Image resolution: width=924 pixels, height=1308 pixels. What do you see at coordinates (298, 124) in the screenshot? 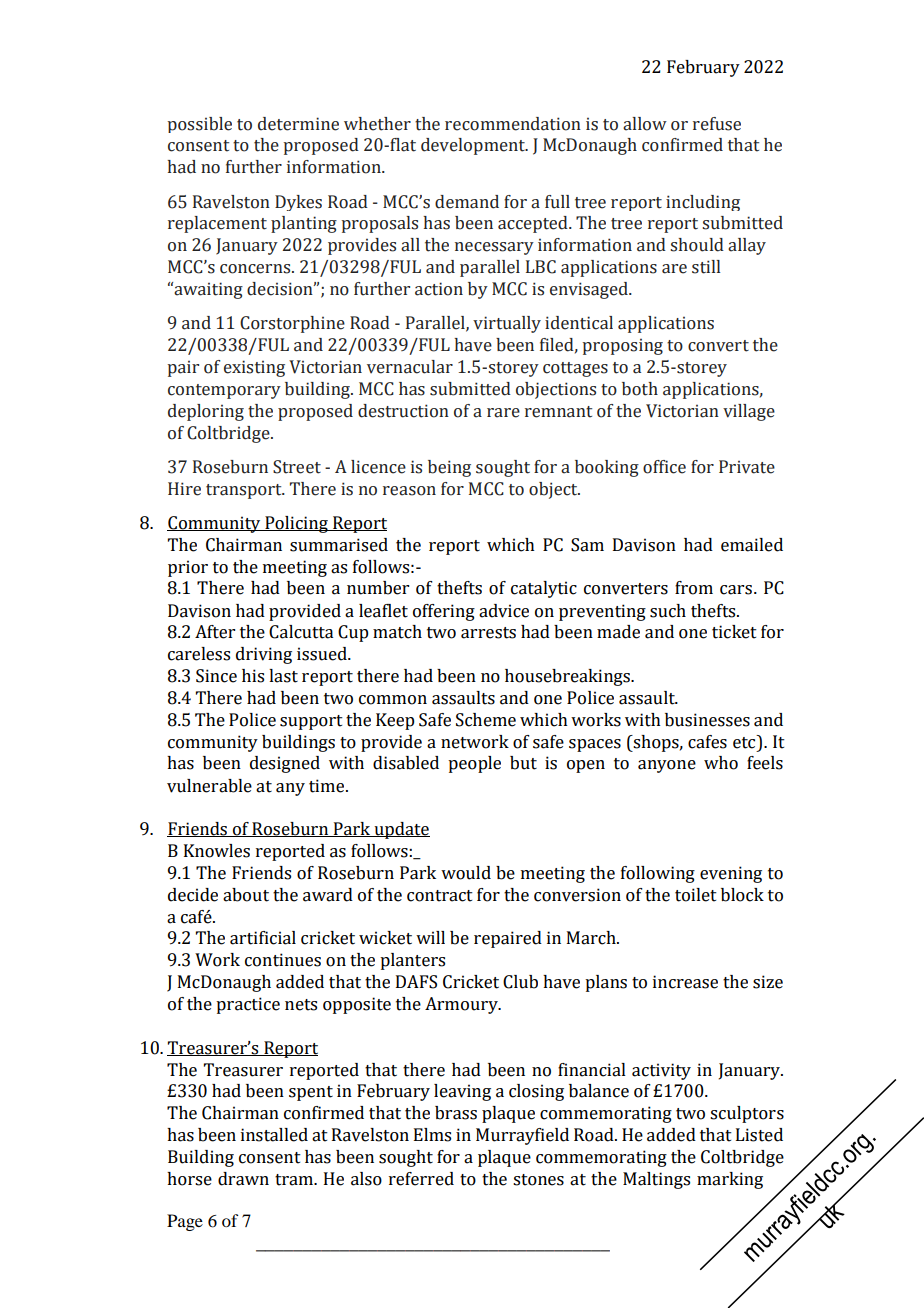
I see `determine` at bounding box center [298, 124].
